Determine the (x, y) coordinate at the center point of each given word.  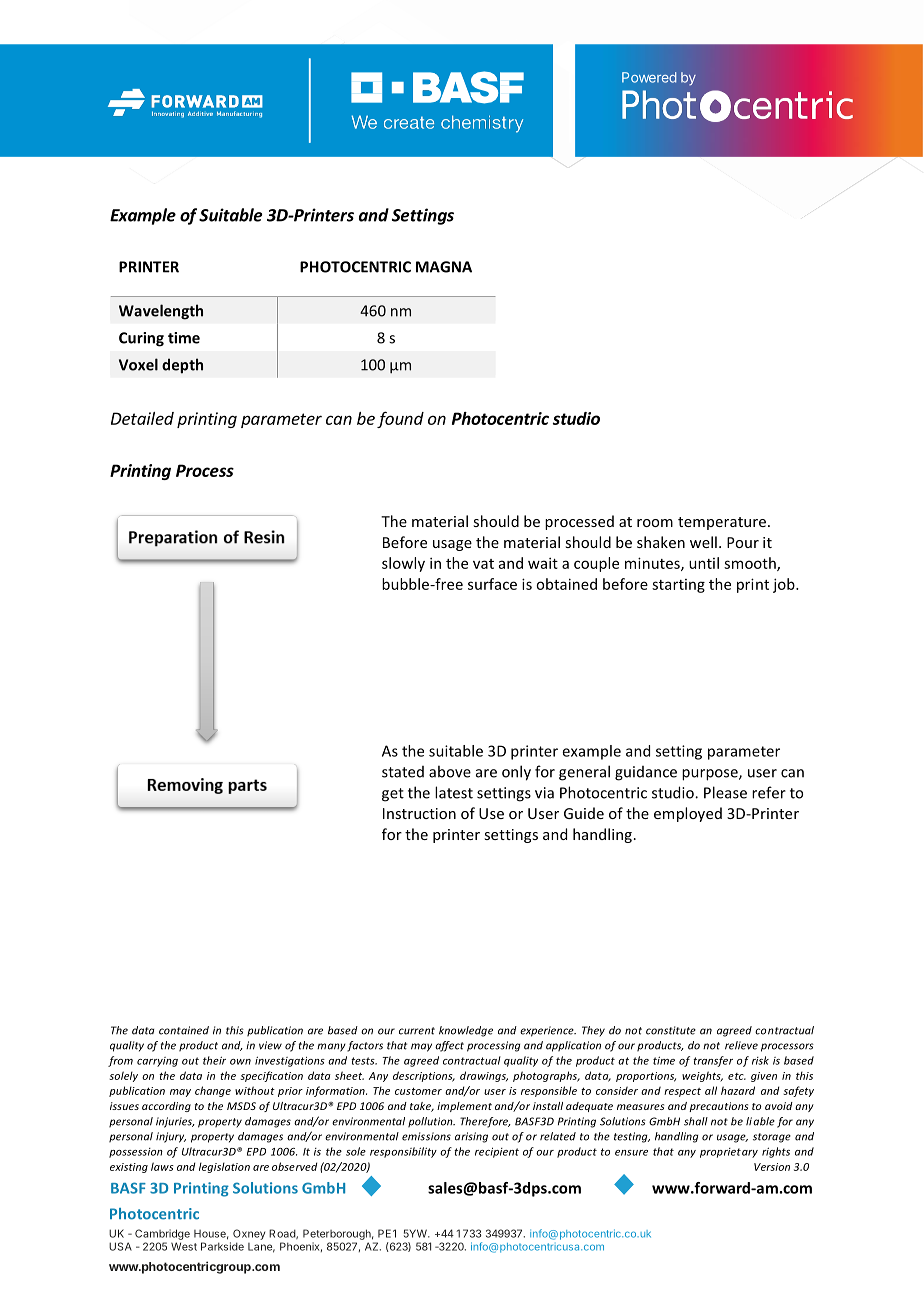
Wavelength (161, 312)
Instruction (419, 813)
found (400, 419)
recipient (497, 1152)
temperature (722, 523)
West (184, 1246)
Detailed (142, 418)
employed (688, 814)
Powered (649, 77)
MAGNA (444, 267)
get (393, 795)
